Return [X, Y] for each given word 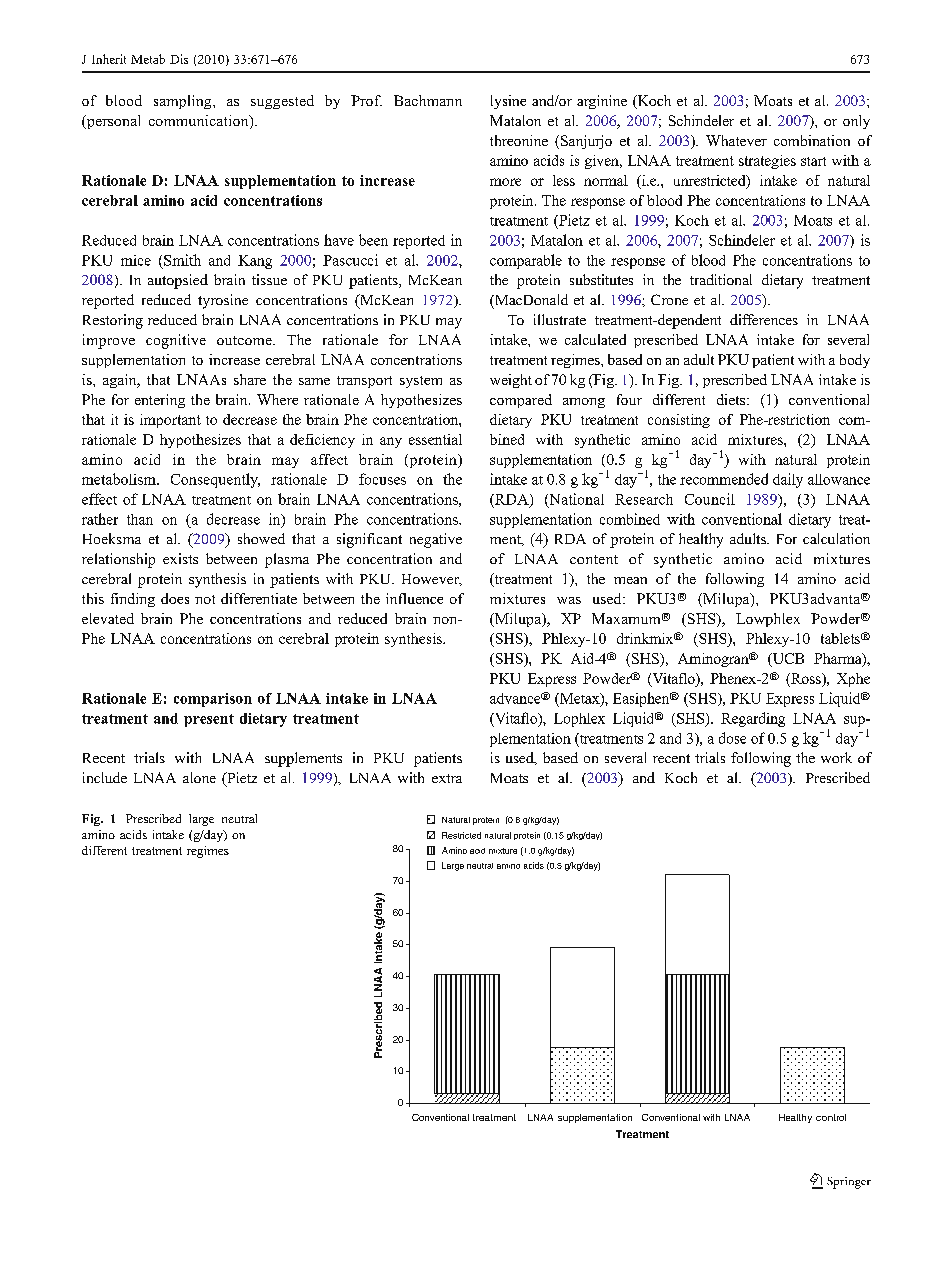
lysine [508, 102]
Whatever [736, 140]
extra [447, 778]
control [831, 1117]
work [836, 757]
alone [199, 777]
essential [435, 439]
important [170, 421]
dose [732, 738]
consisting [679, 421]
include [105, 777]
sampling [184, 102]
